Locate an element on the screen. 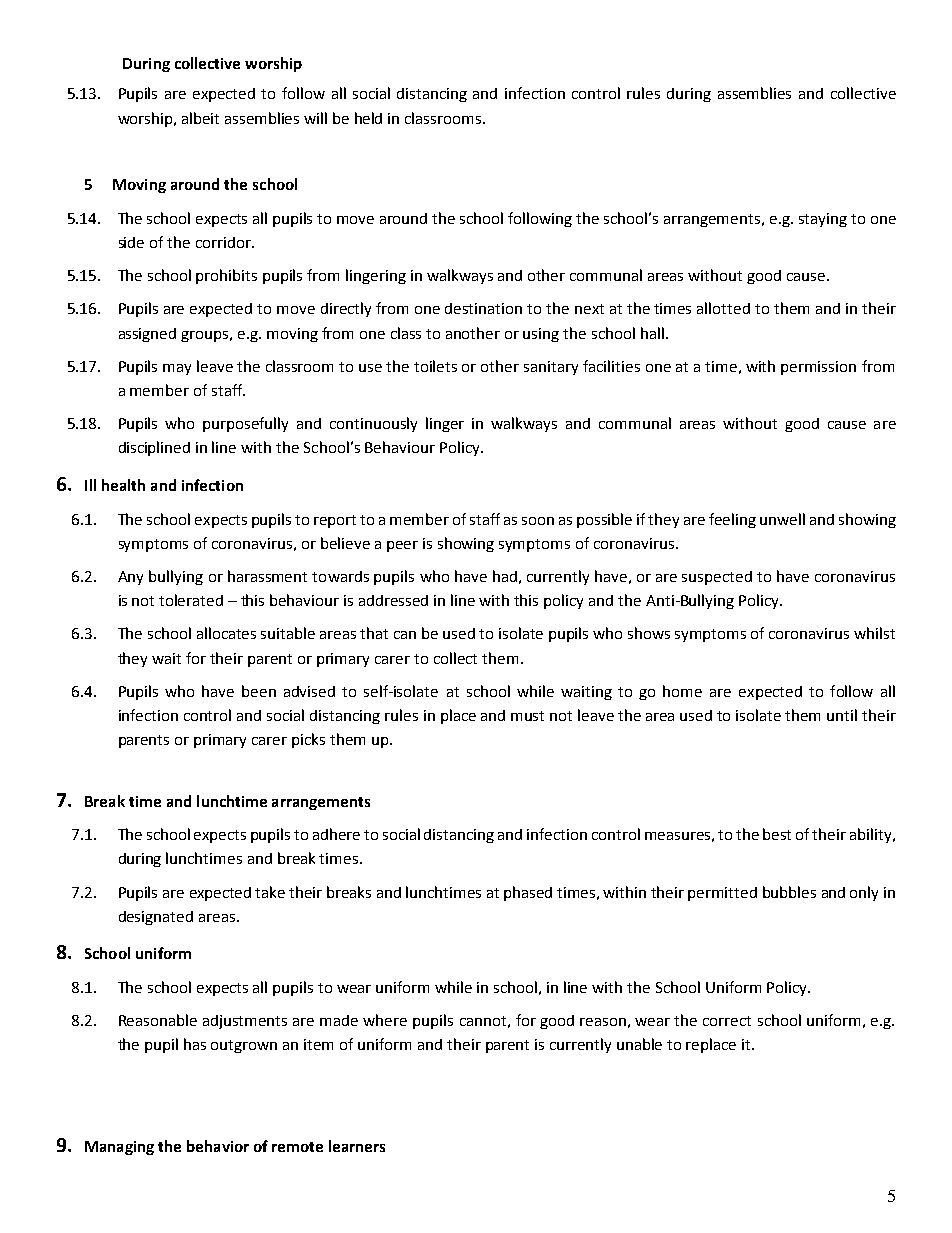 The height and width of the screenshot is (1233, 952). sanitary is located at coordinates (551, 368).
